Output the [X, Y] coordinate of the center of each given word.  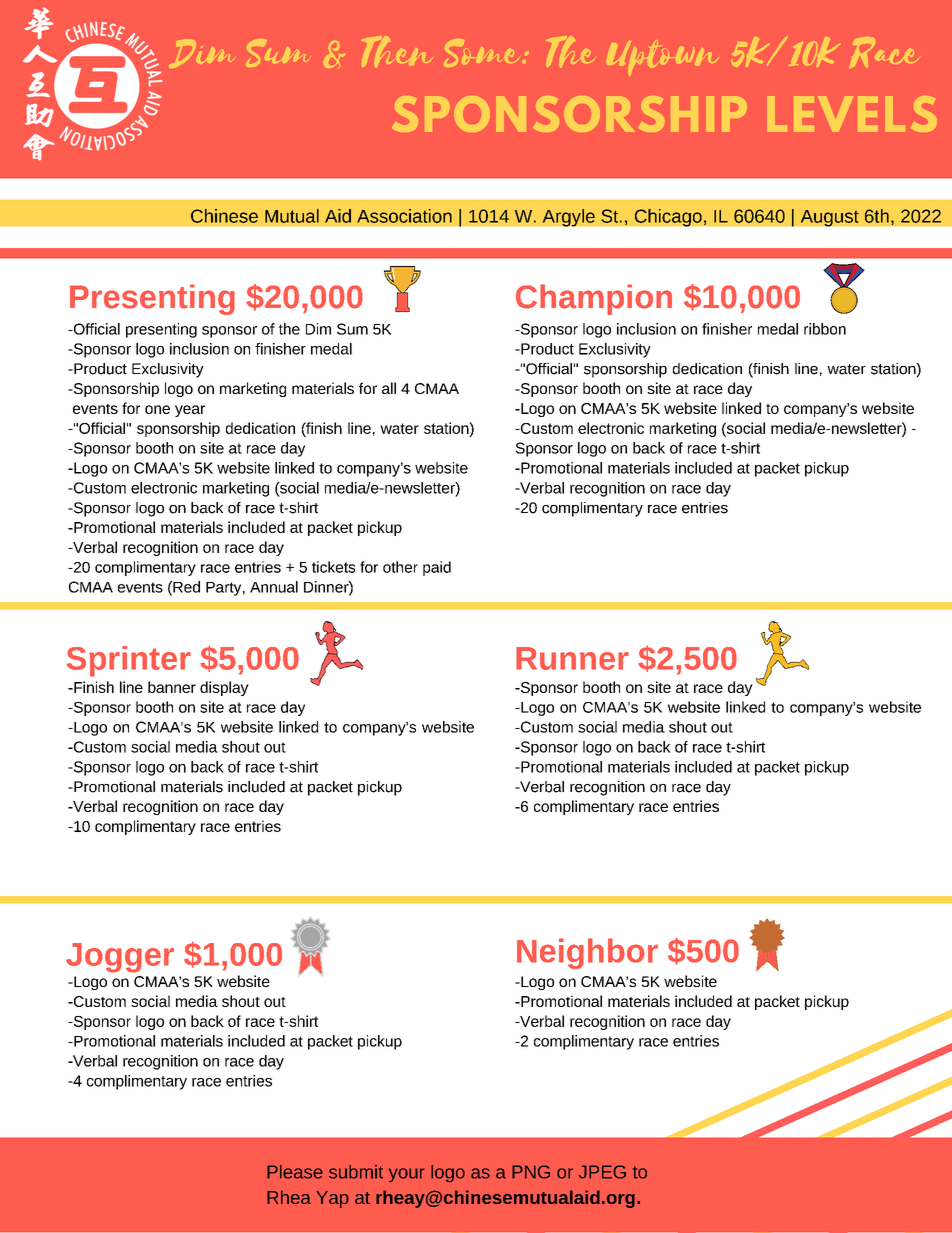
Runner [572, 658]
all [389, 388]
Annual [274, 587]
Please [295, 1172]
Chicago [668, 218]
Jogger [120, 958]
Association [404, 216]
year [190, 411]
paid [437, 568]
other [400, 567]
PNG [531, 1172]
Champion [594, 299]
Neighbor [587, 953]
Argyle [568, 218]
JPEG [602, 1172]
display [224, 688]
